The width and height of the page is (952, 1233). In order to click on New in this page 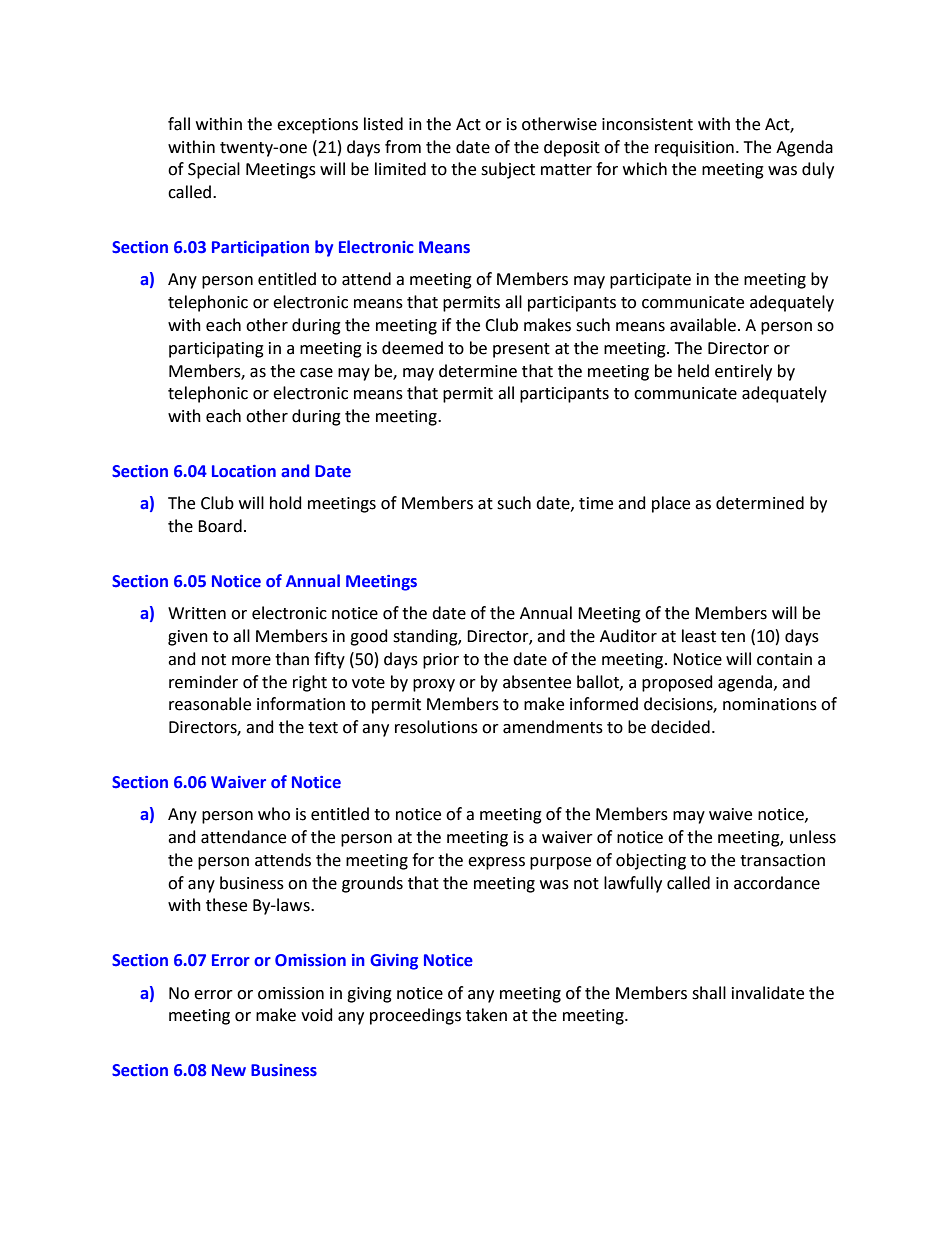, I will do `click(229, 1070)`.
